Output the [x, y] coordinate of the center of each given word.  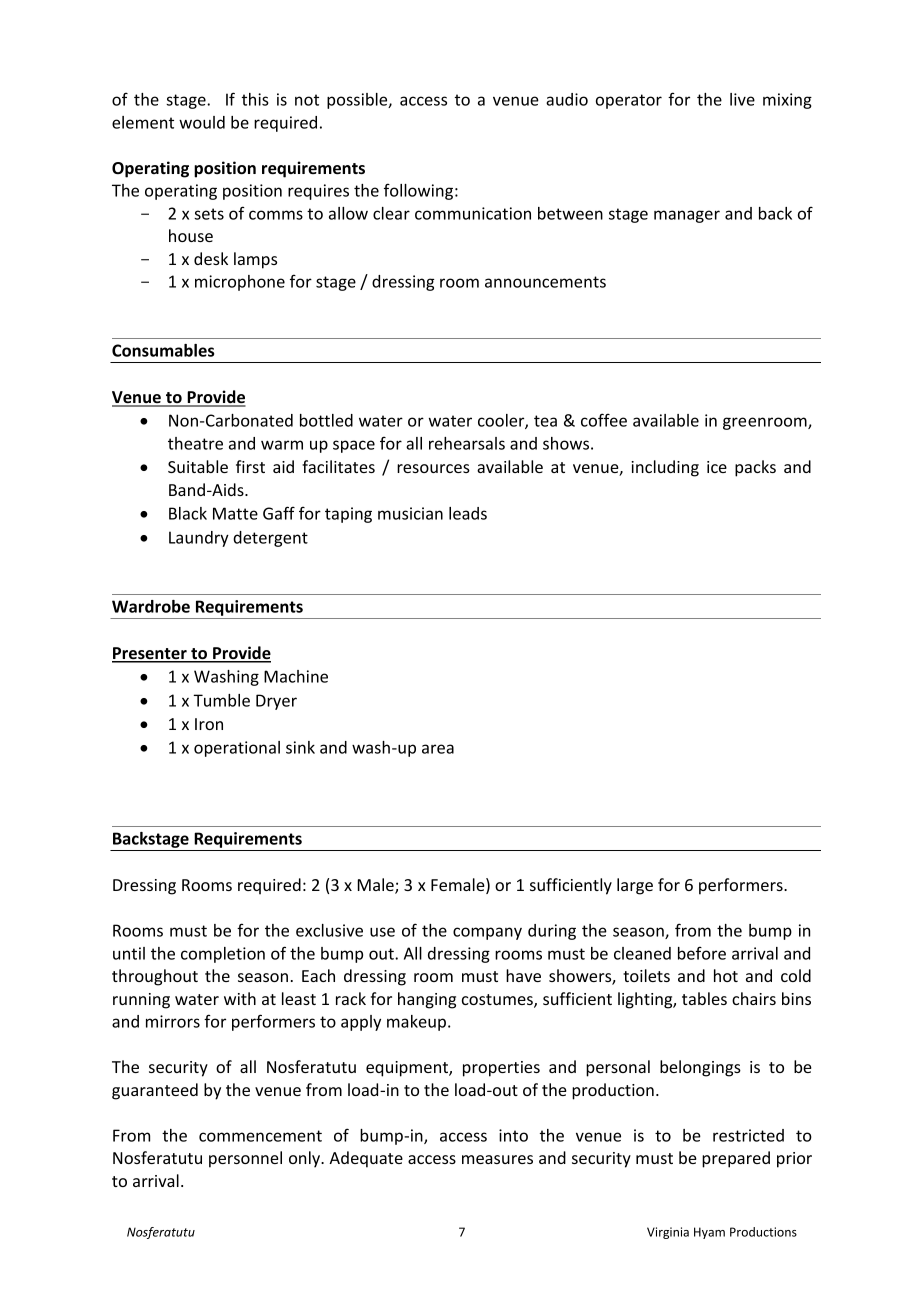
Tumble [221, 700]
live [742, 99]
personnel [245, 1159]
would [202, 122]
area [438, 749]
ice [717, 467]
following [418, 191]
